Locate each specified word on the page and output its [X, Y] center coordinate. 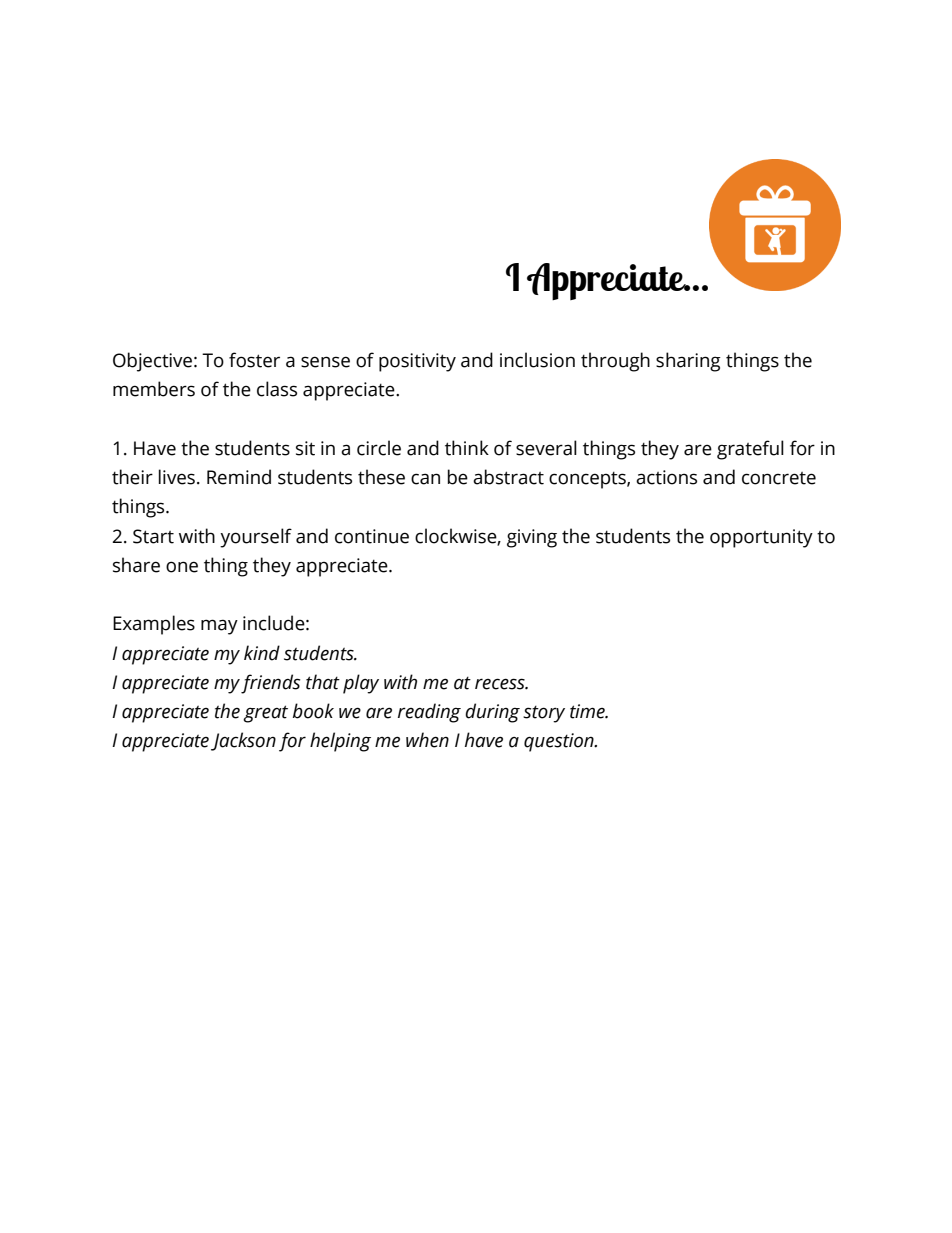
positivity [417, 362]
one [182, 567]
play [361, 684]
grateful [750, 450]
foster [254, 360]
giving [532, 538]
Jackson [243, 741]
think [467, 448]
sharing [688, 362]
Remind [239, 477]
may [219, 627]
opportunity [761, 538]
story [544, 714]
